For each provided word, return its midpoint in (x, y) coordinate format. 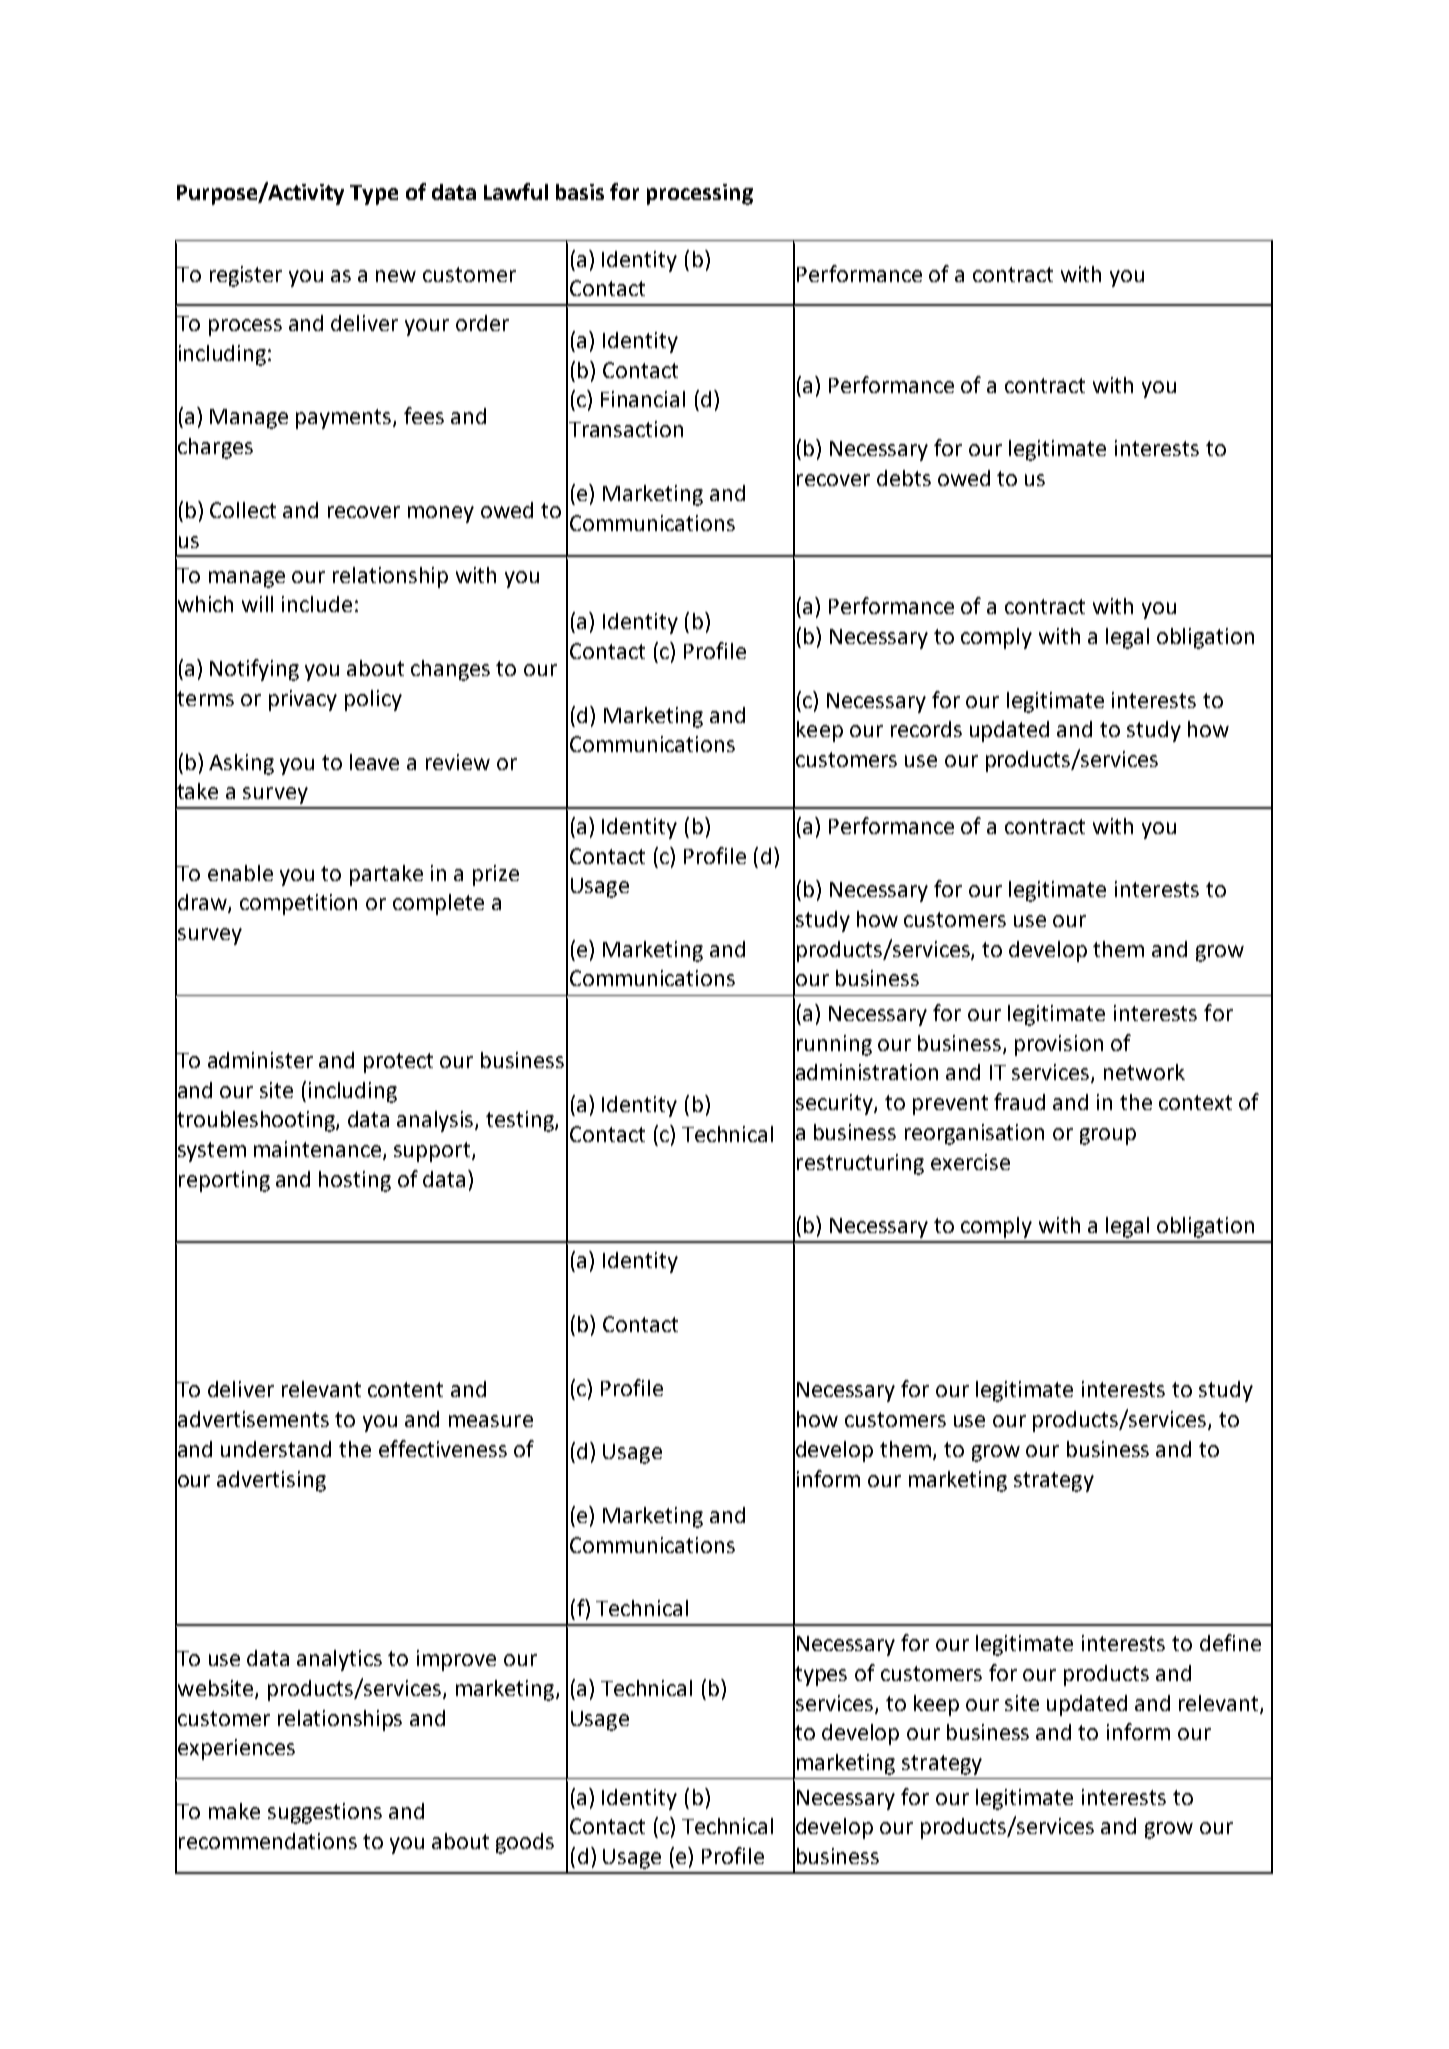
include (317, 604)
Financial (643, 399)
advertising (271, 1481)
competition (298, 904)
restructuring (860, 1164)
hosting (355, 1181)
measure (491, 1421)
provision (1059, 1045)
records (926, 729)
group (1108, 1136)
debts (904, 478)
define (1230, 1642)
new (396, 276)
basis (580, 192)
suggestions (325, 1813)
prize (496, 875)
